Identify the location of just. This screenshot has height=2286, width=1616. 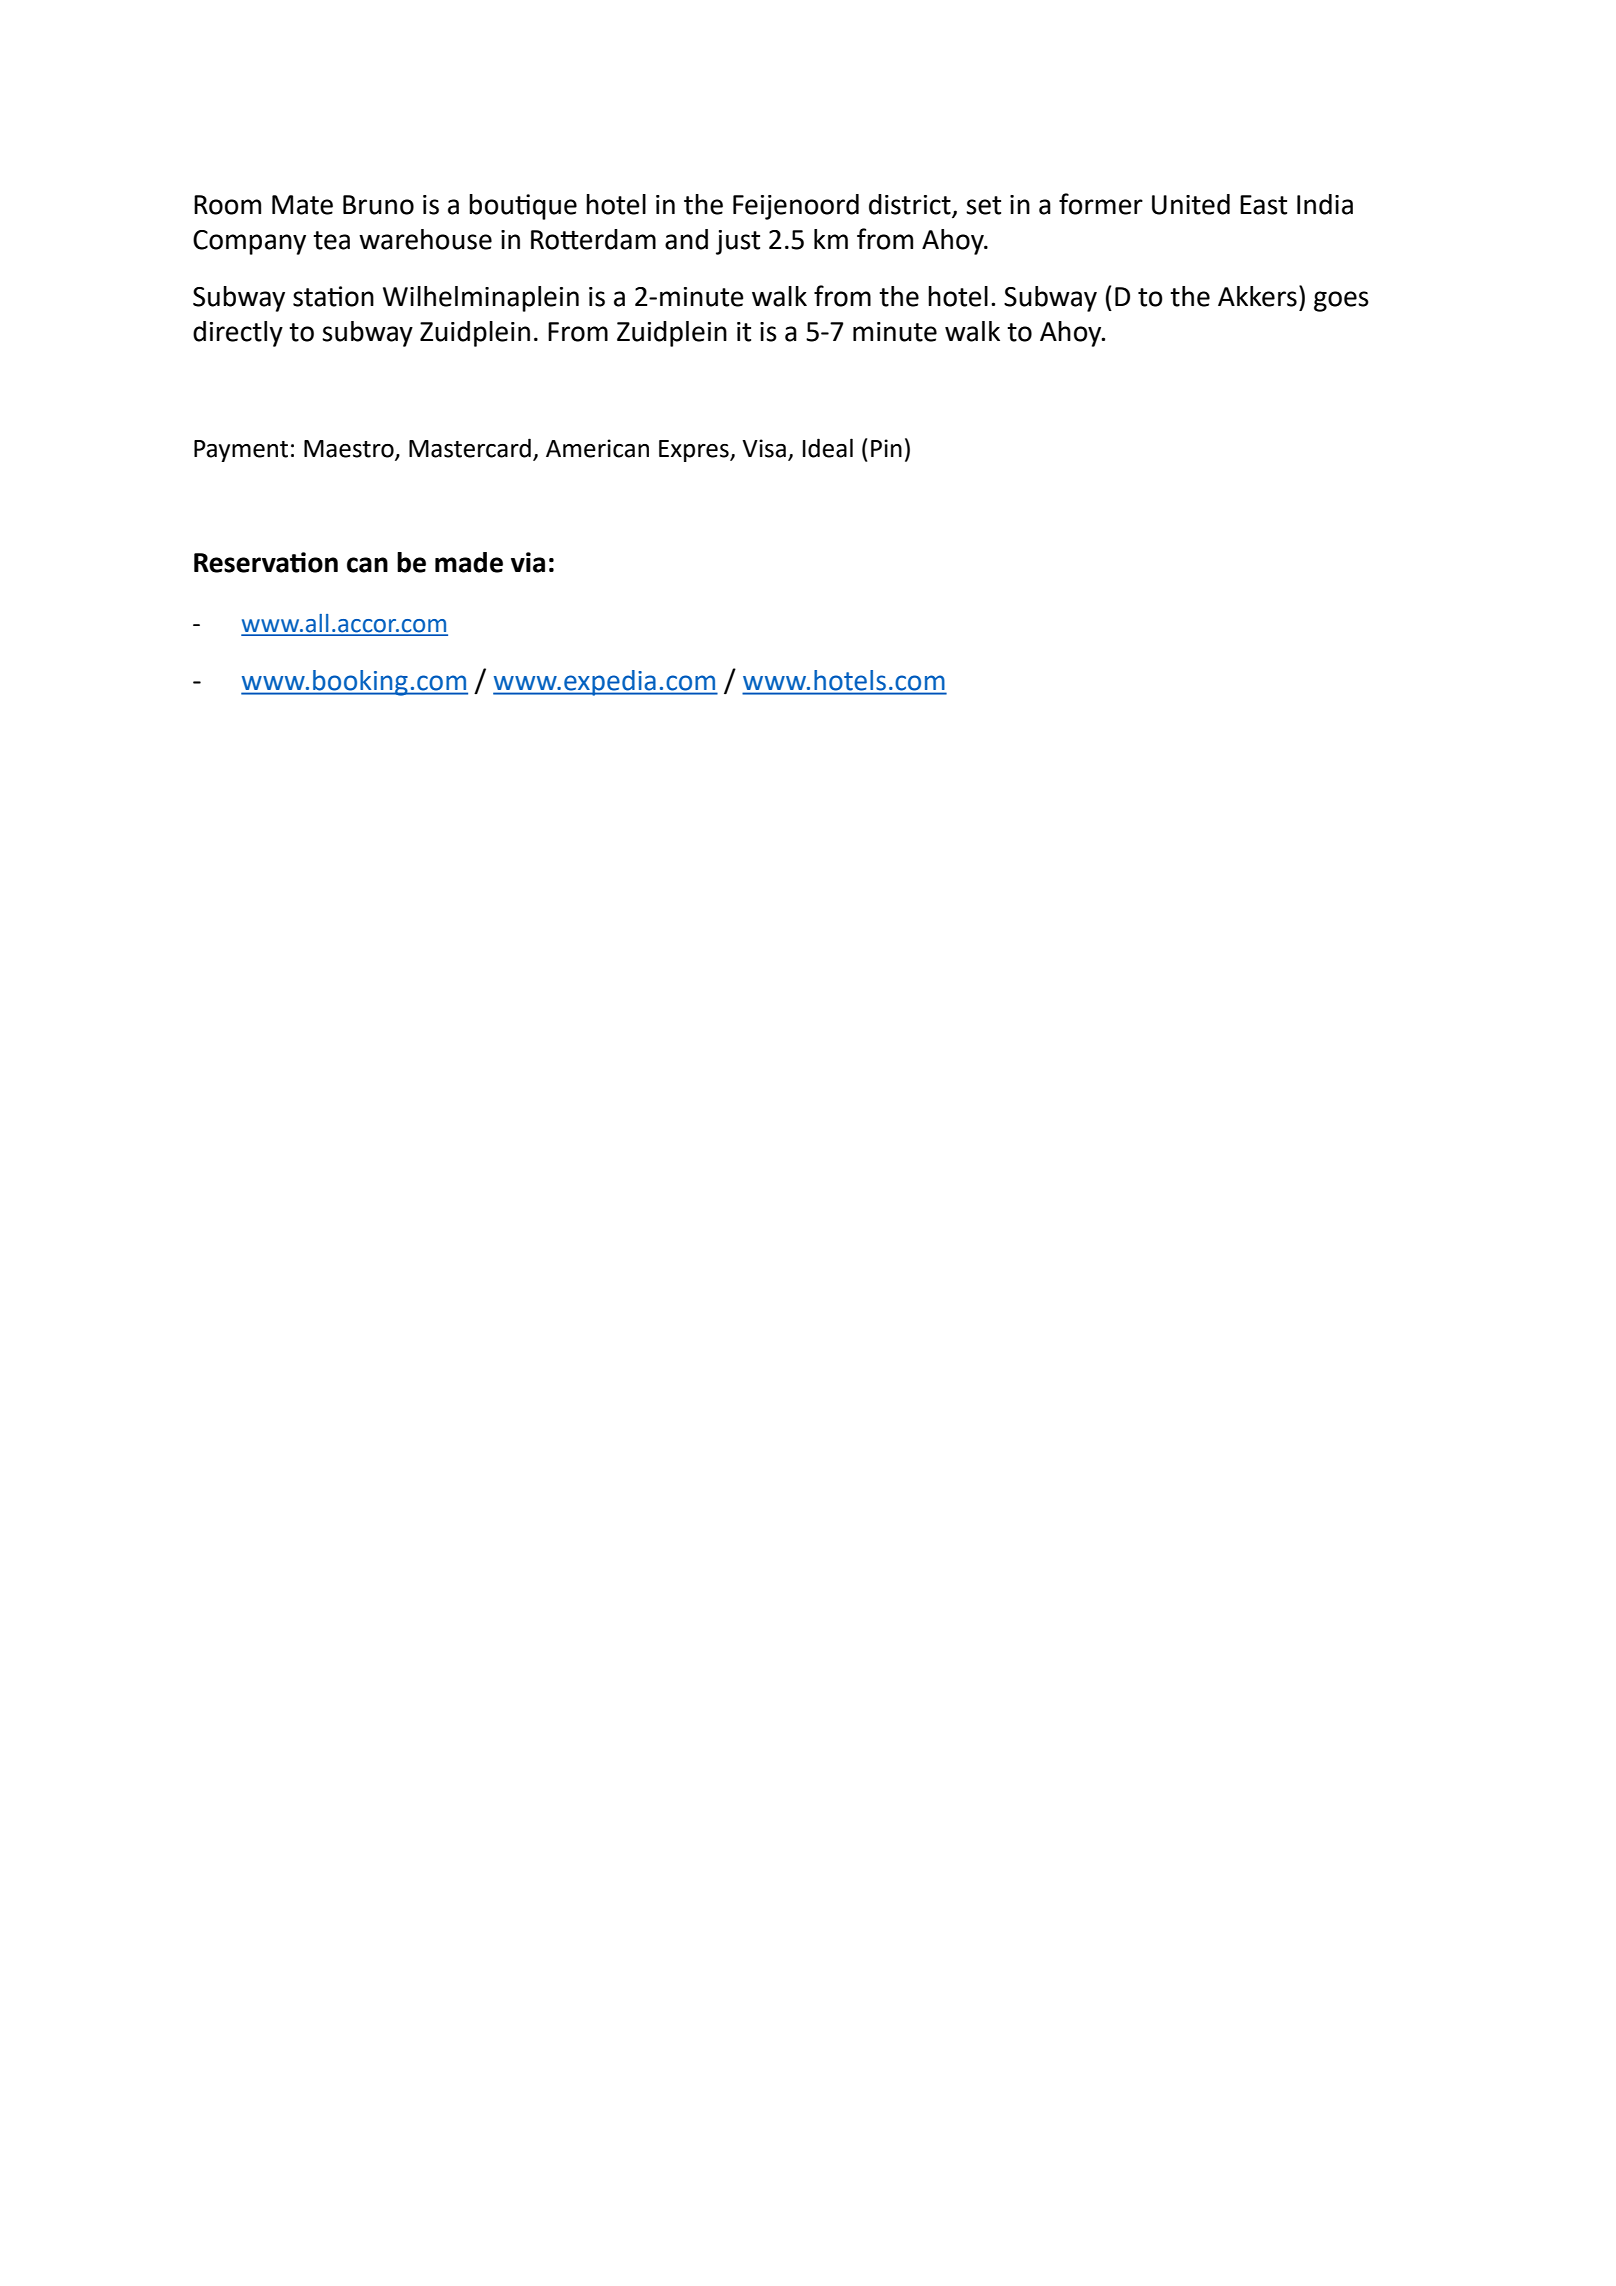
(738, 242).
